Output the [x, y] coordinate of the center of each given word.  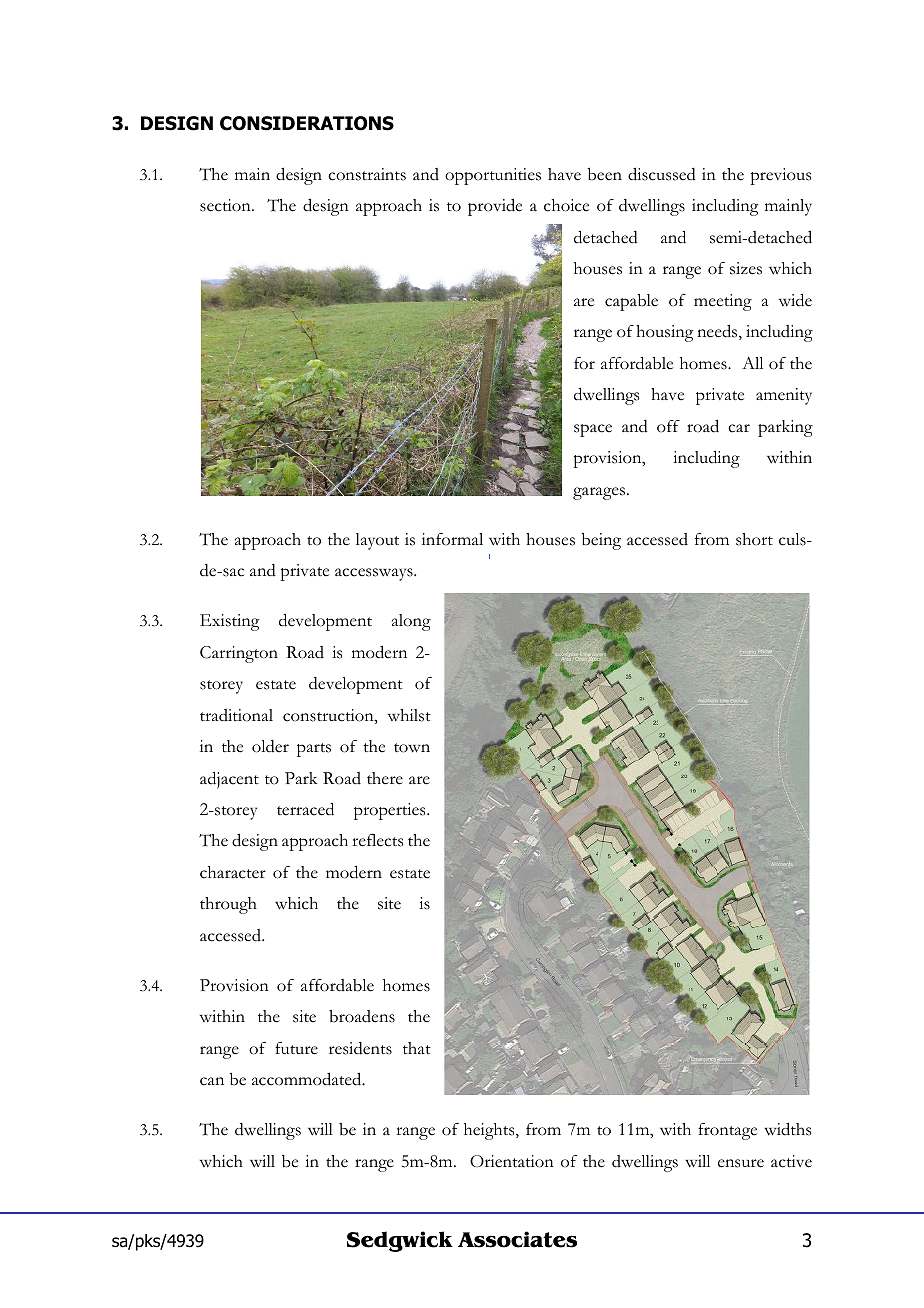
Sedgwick [400, 1241]
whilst [409, 715]
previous [780, 176]
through [228, 905]
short [754, 539]
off [668, 426]
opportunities [493, 176]
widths [787, 1129]
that [417, 1048]
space [593, 430]
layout [377, 541]
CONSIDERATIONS [307, 123]
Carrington [239, 654]
